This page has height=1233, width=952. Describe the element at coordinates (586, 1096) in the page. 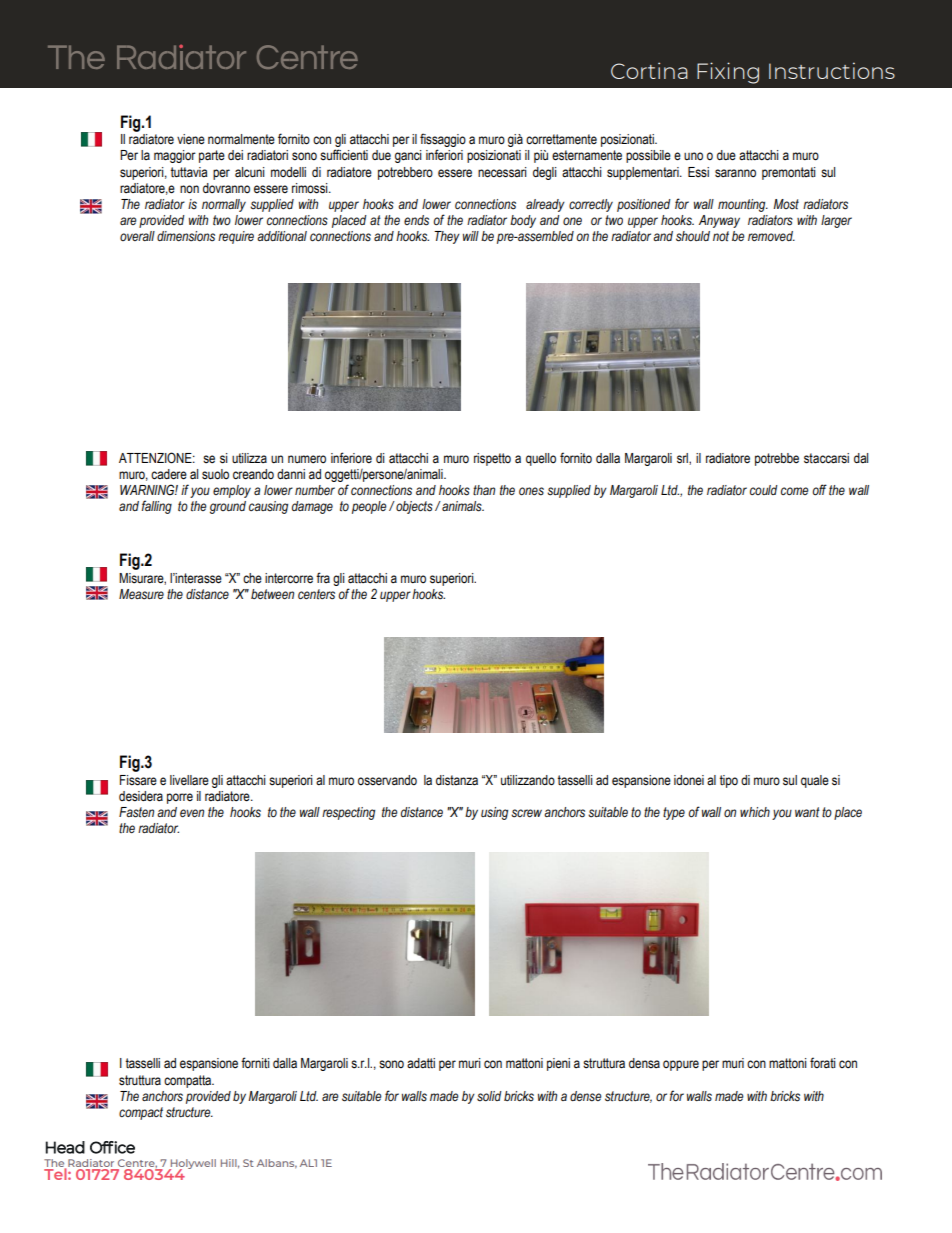

I see `dense` at that location.
